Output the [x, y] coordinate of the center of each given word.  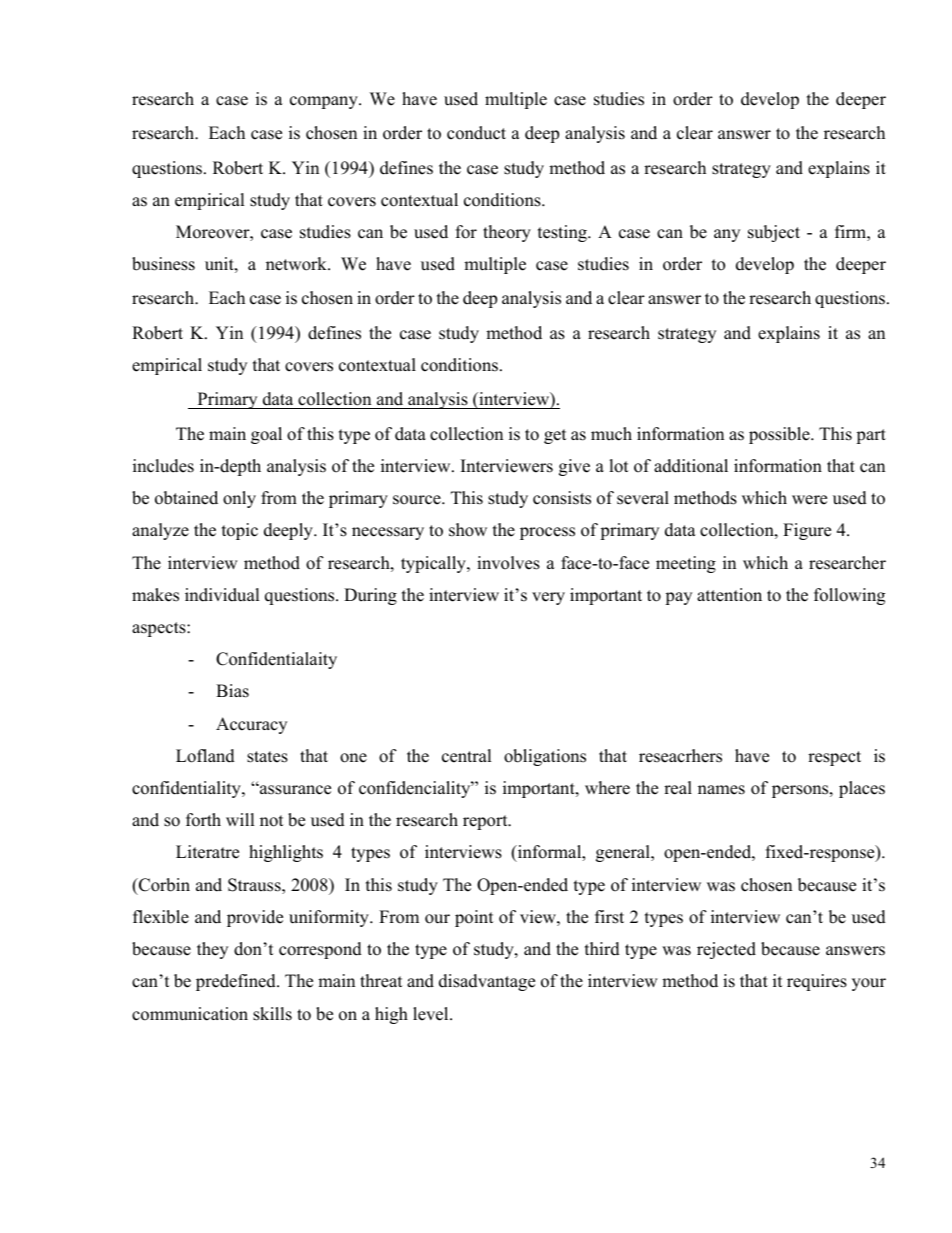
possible [780, 435]
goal [266, 435]
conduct [476, 133]
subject [774, 233]
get [555, 436]
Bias [232, 691]
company [325, 102]
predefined [237, 982]
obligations [545, 757]
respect [834, 758]
